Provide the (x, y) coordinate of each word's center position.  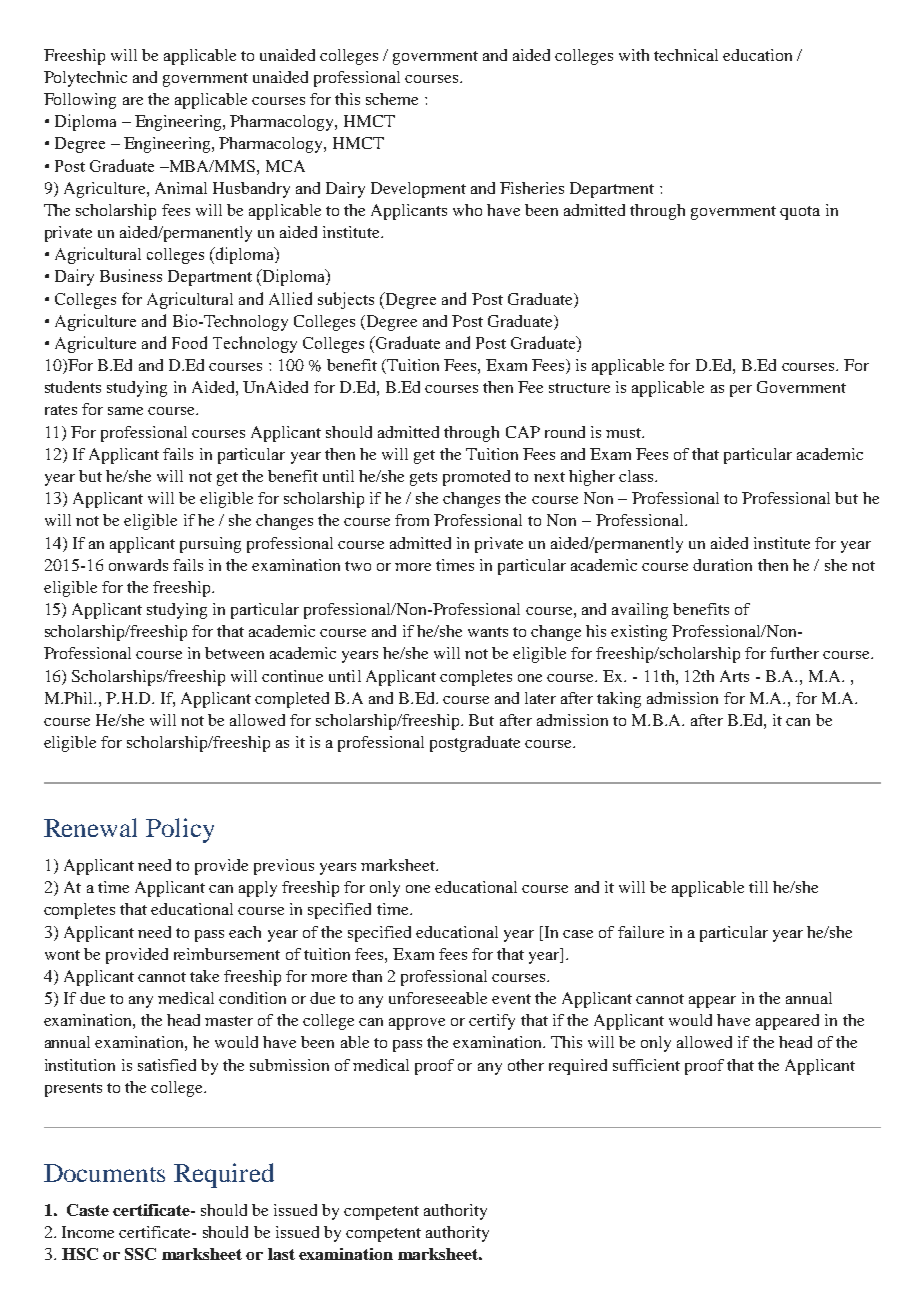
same (125, 411)
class (637, 476)
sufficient (646, 1065)
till (758, 887)
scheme (392, 99)
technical (686, 55)
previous (284, 867)
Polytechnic (85, 79)
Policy (180, 830)
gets (423, 479)
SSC (140, 1254)
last (281, 1254)
